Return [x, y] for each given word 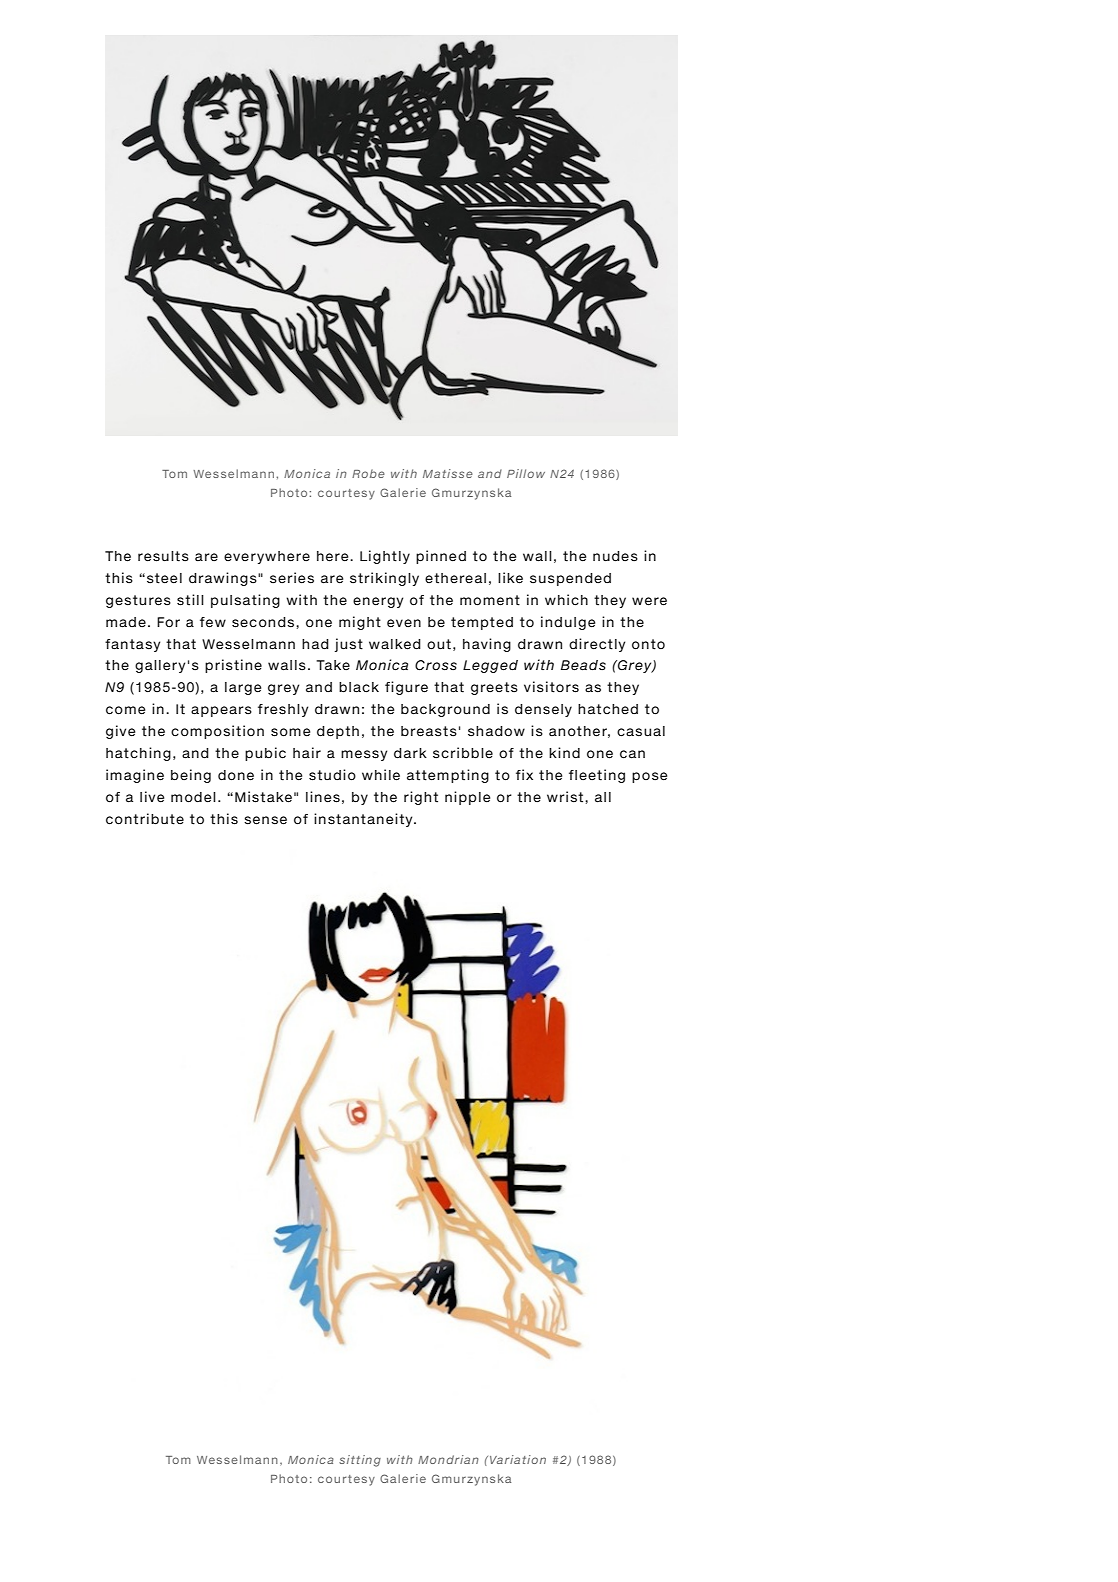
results [163, 556]
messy [364, 755]
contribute [145, 819]
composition [217, 732]
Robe [368, 473]
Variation [518, 1459]
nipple [467, 798]
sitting [360, 1461]
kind [564, 752]
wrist [566, 797]
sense [265, 820]
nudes [615, 556]
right [421, 798]
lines [323, 797]
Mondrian [448, 1459]
